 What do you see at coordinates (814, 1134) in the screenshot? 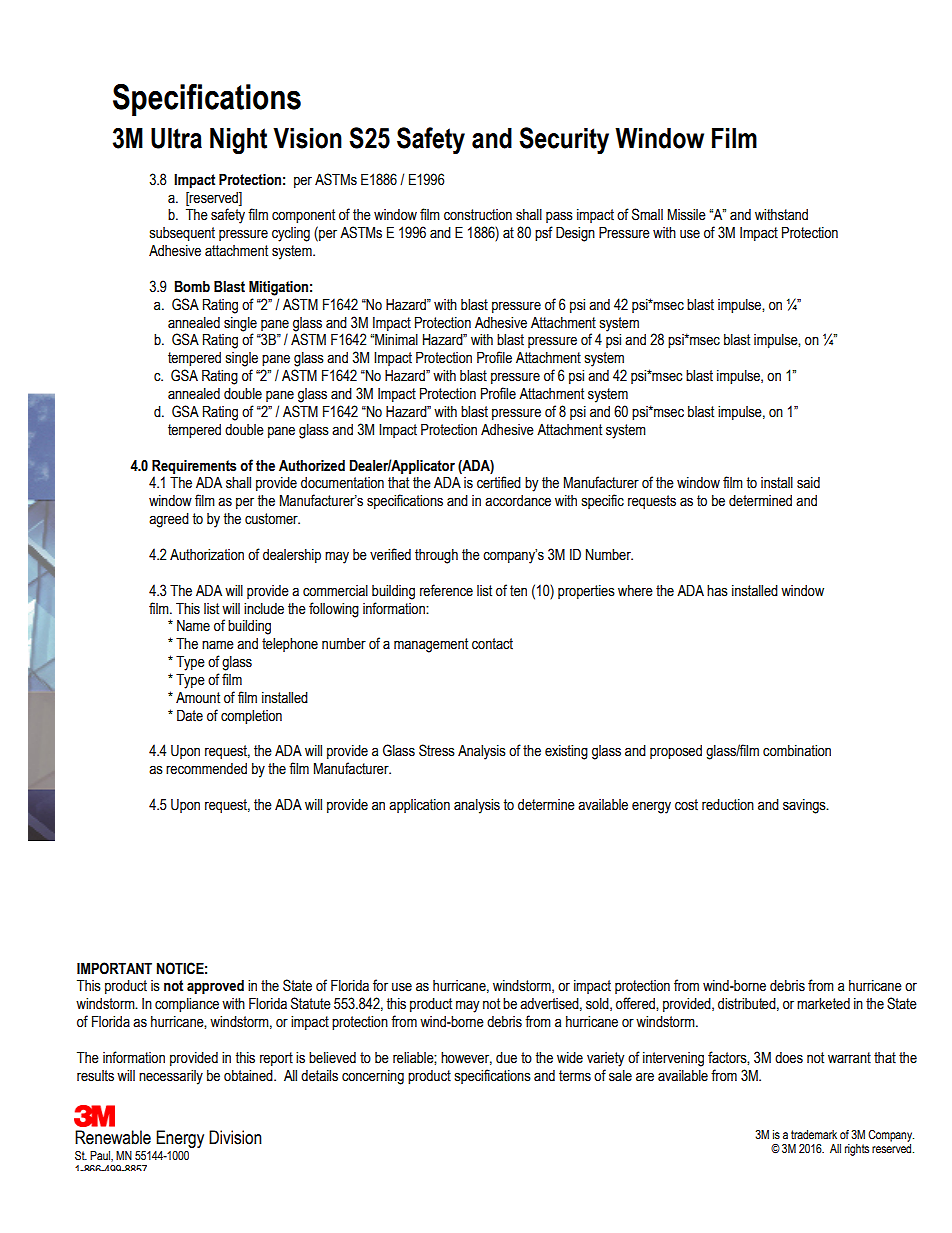
I see `trademark` at bounding box center [814, 1134].
